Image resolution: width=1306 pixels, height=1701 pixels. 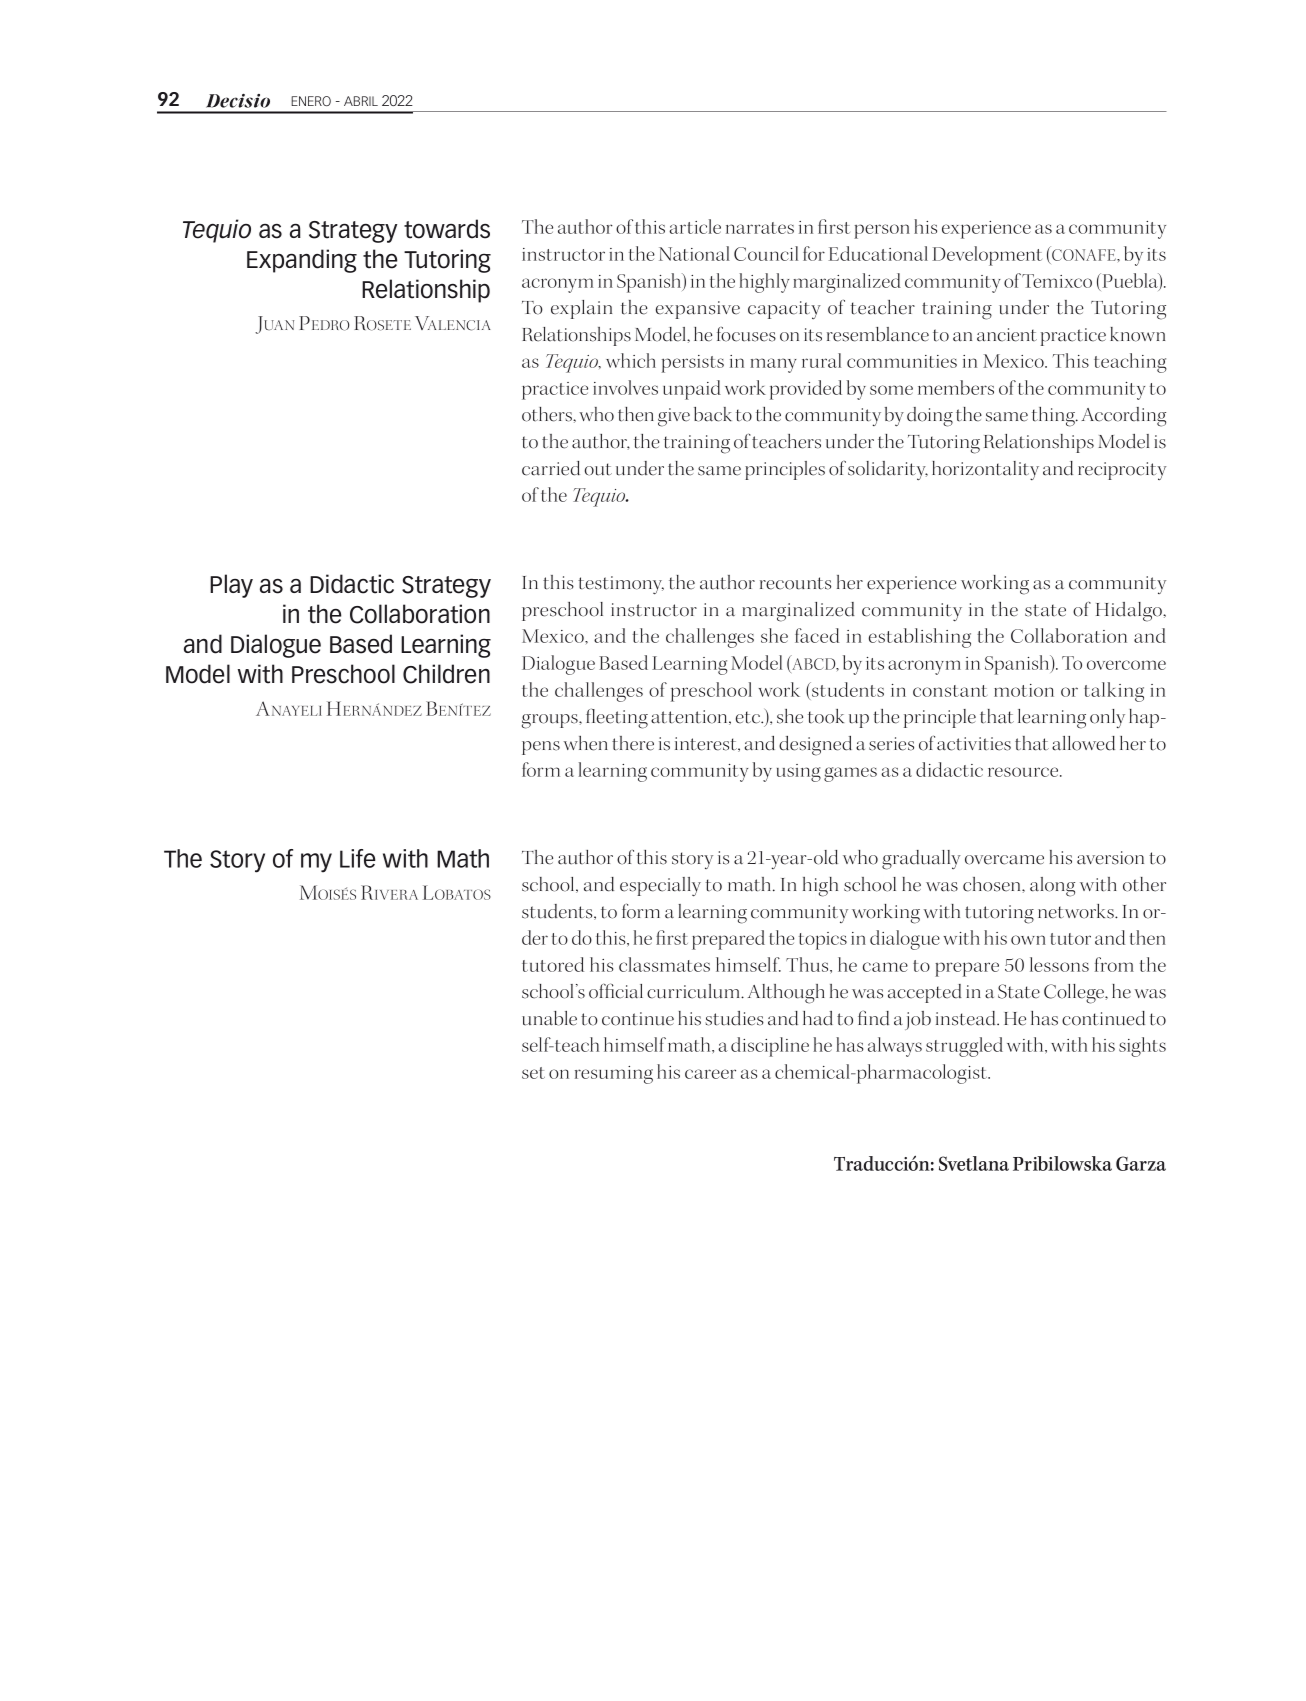 What do you see at coordinates (302, 261) in the page?
I see `Expanding` at bounding box center [302, 261].
